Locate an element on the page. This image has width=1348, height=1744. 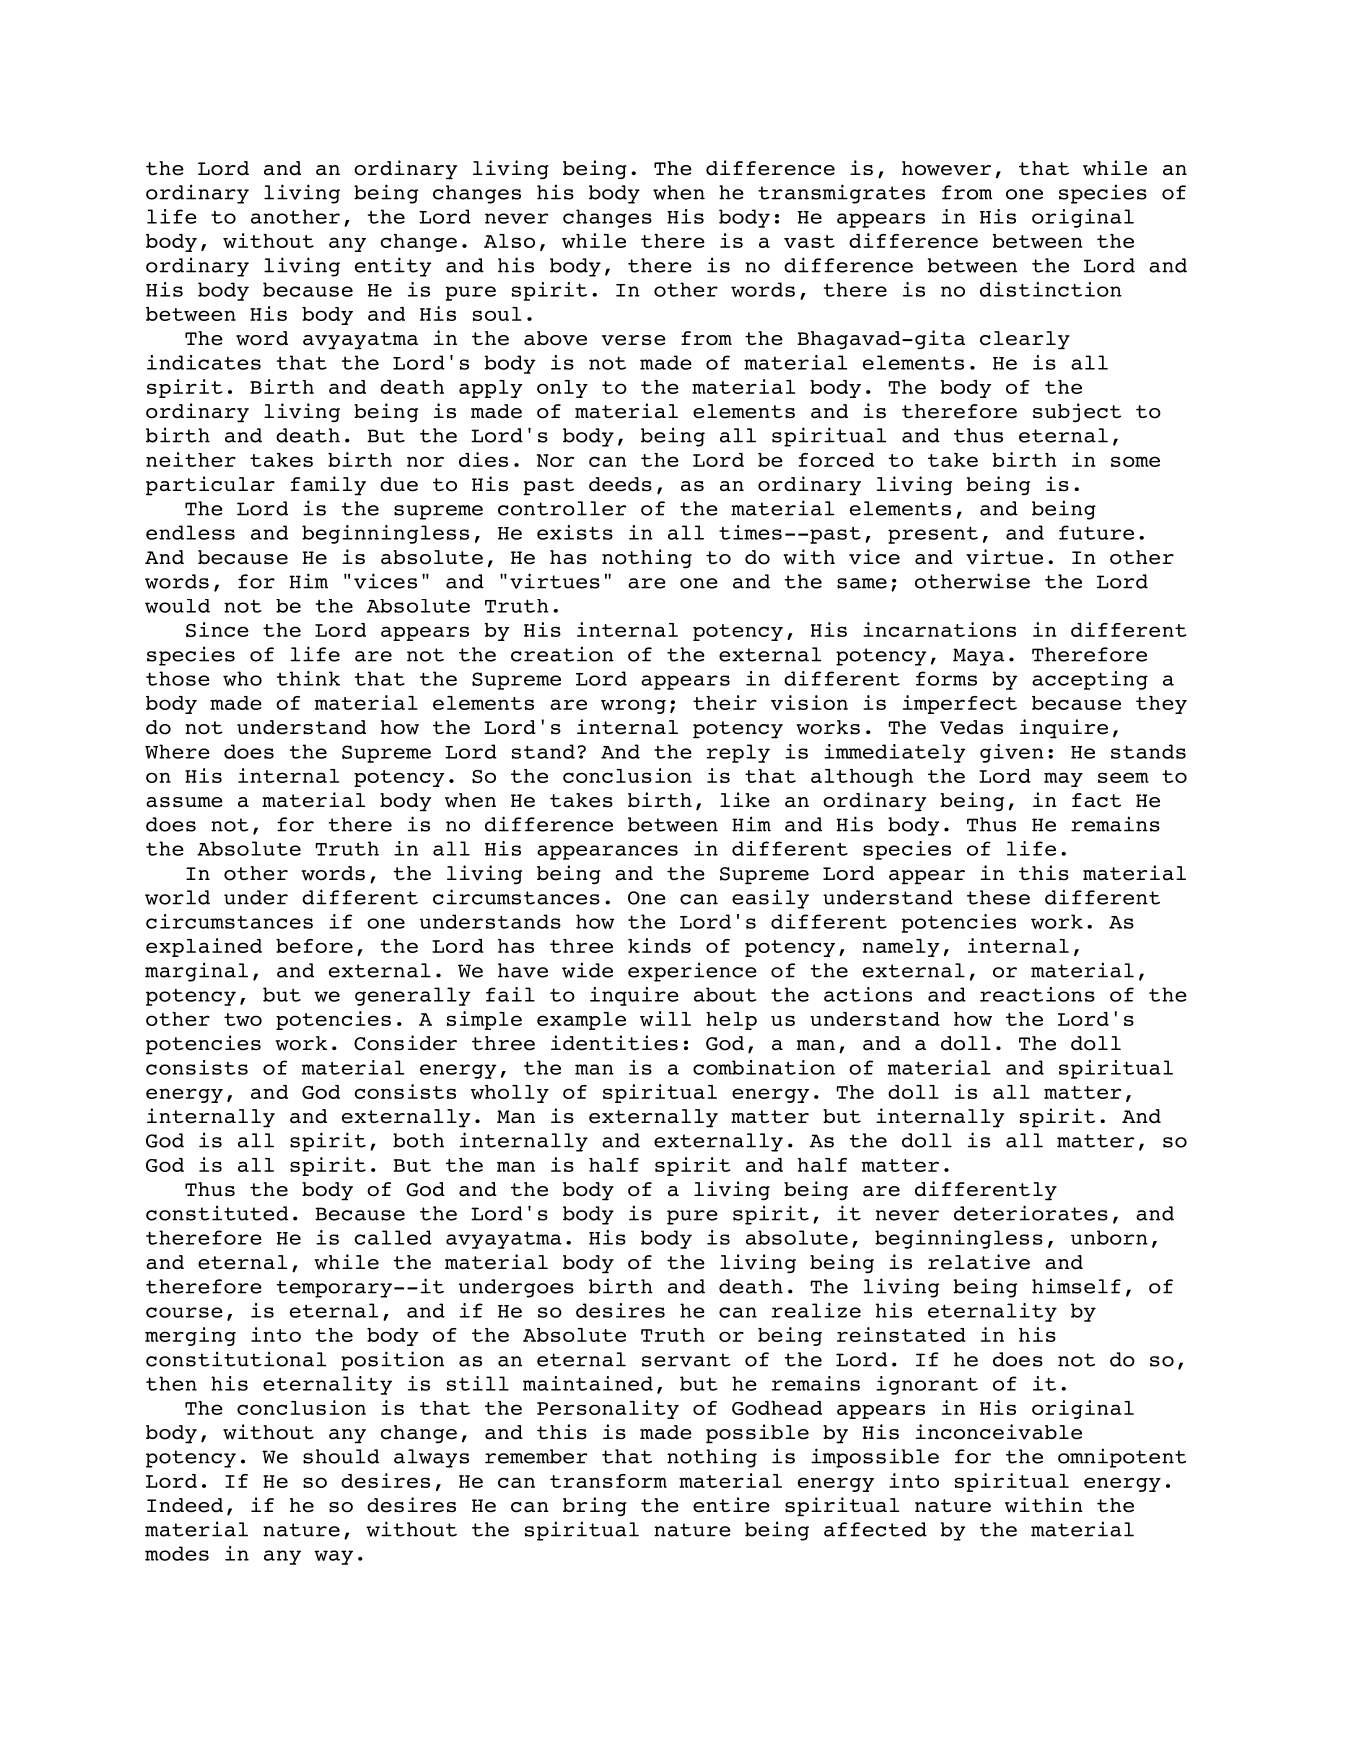
entity is located at coordinates (393, 267).
